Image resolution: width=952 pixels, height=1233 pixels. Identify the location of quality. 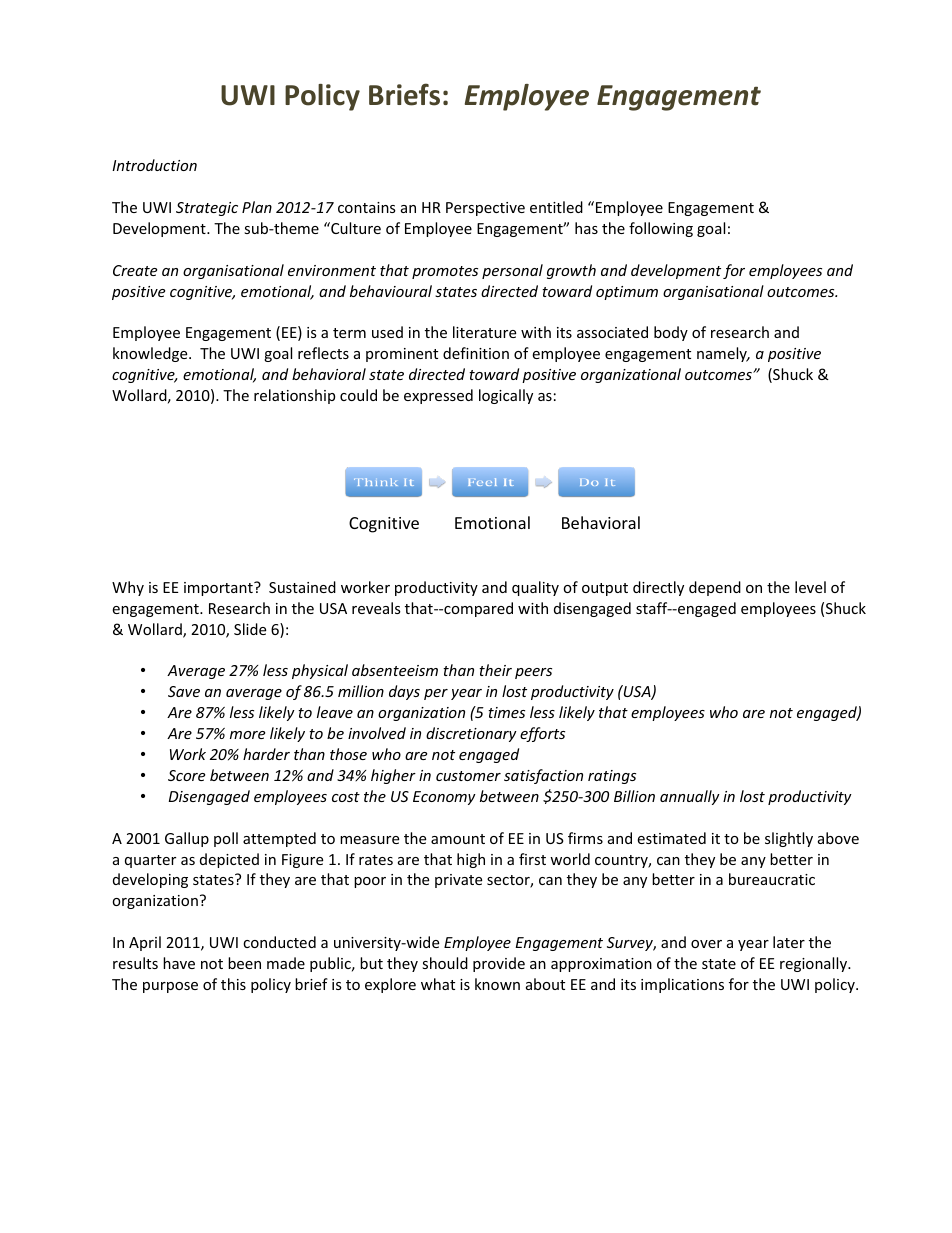
(535, 588).
